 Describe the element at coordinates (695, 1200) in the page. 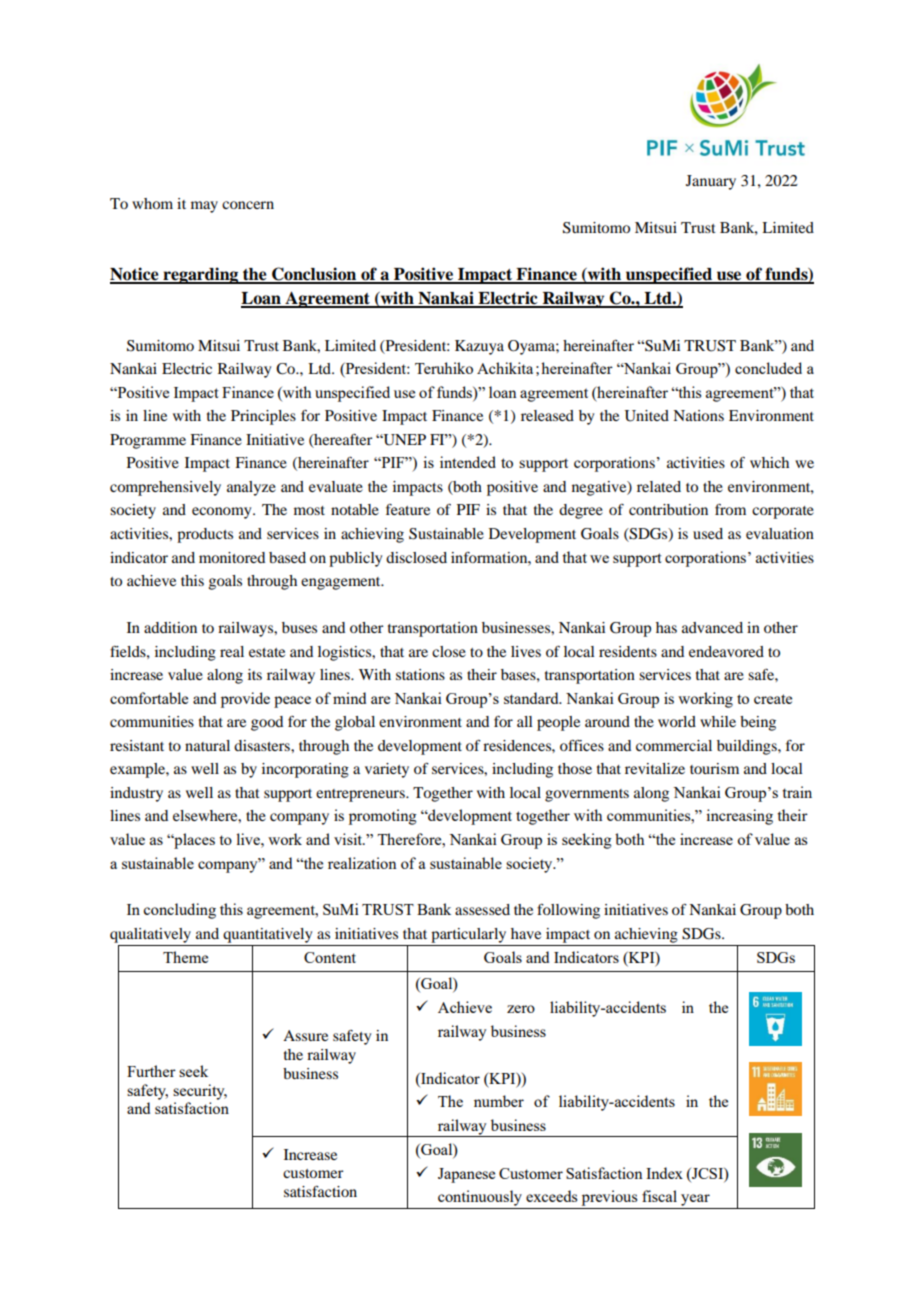

I see `year` at that location.
